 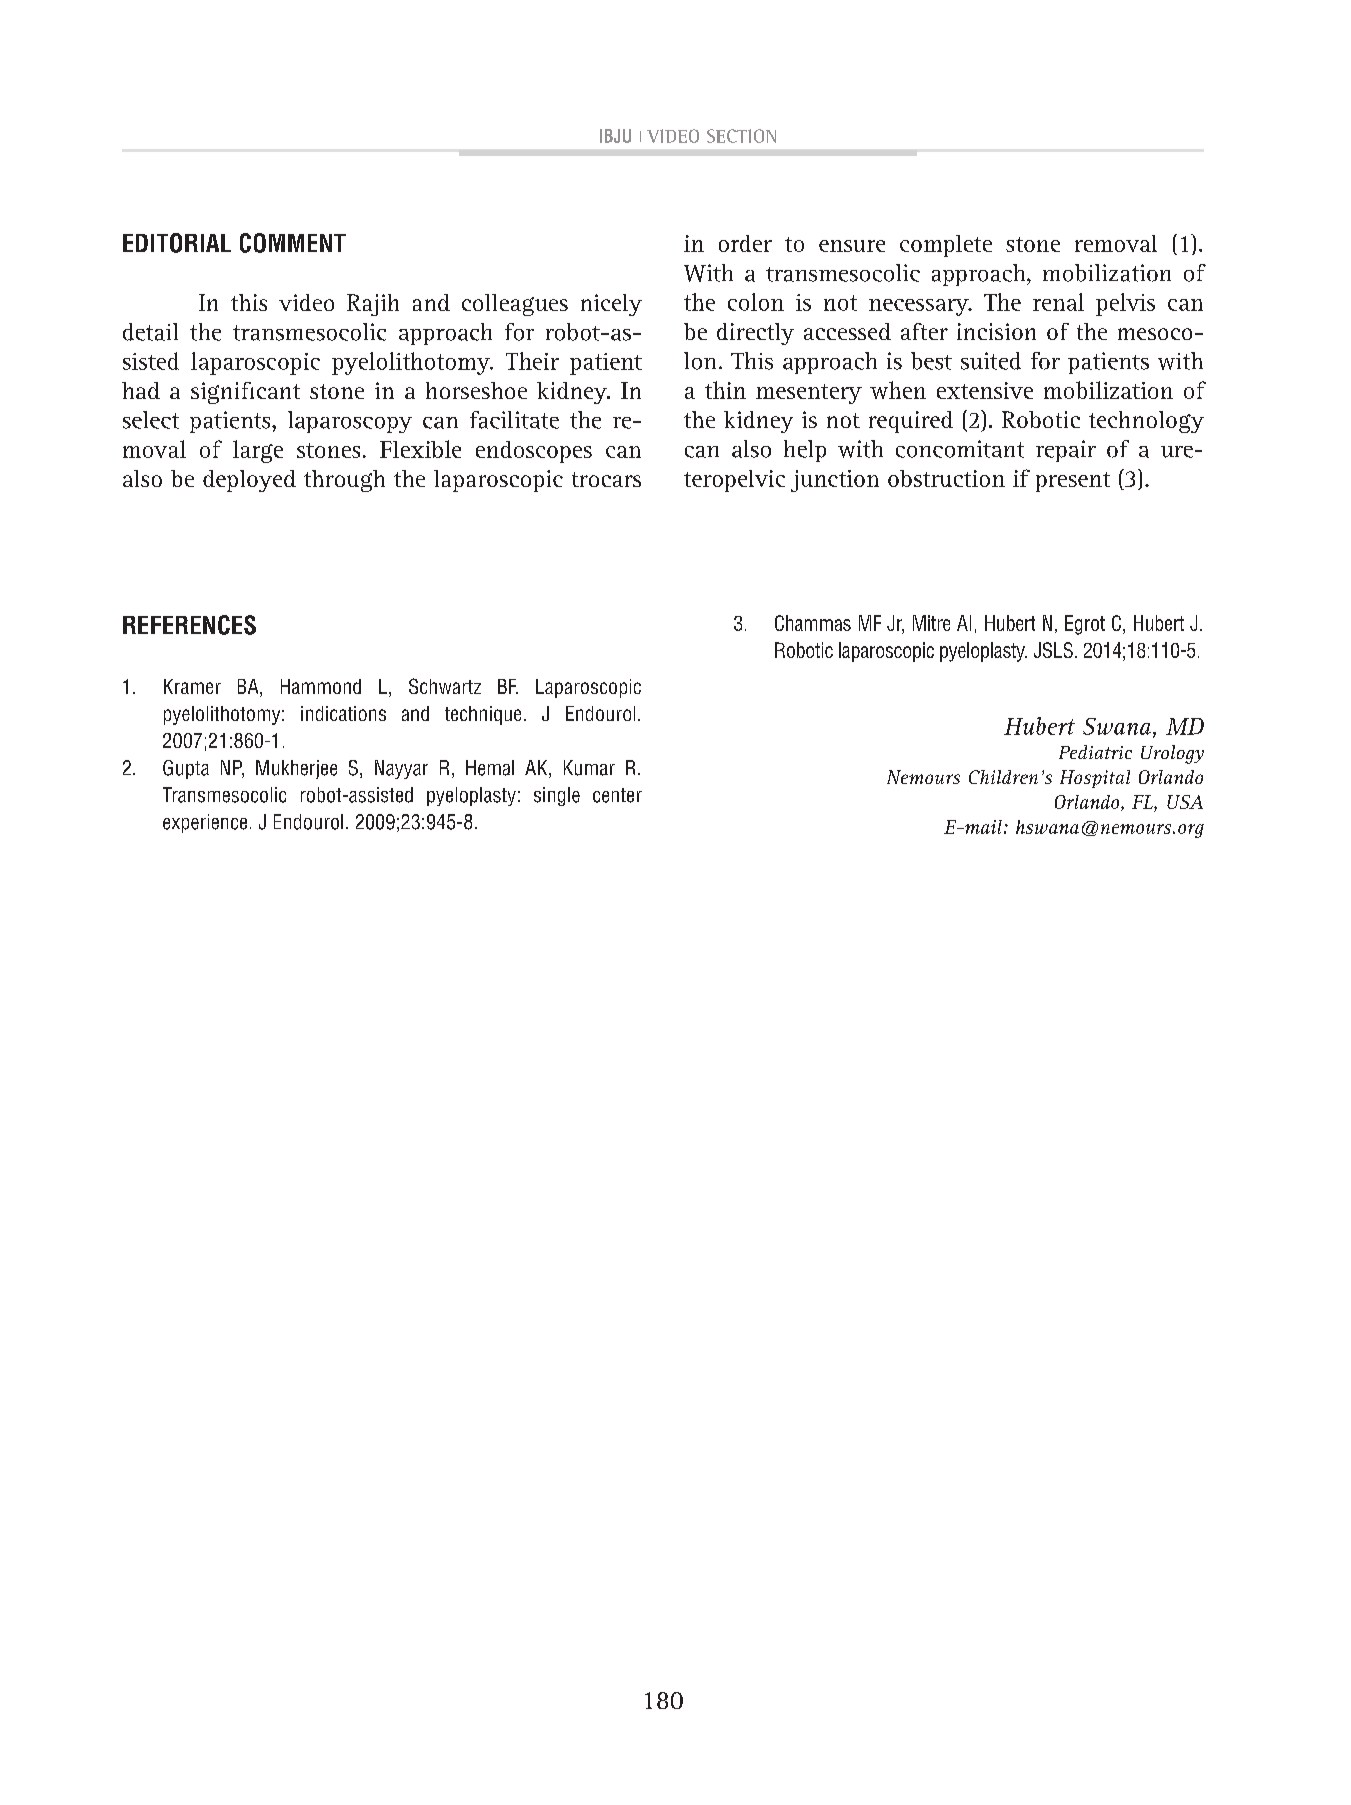 What do you see at coordinates (189, 625) in the screenshot?
I see `References` at bounding box center [189, 625].
